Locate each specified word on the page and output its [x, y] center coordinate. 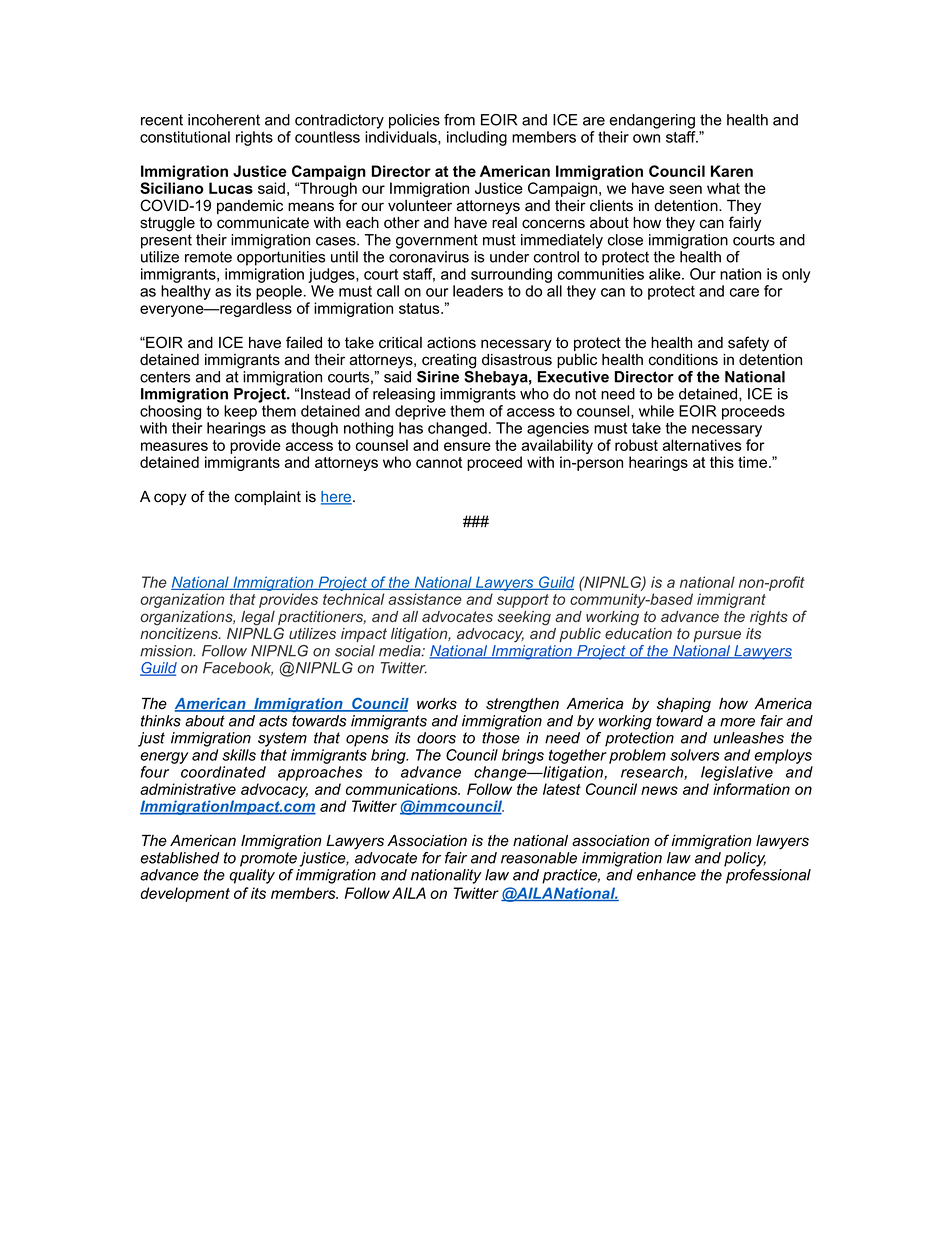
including [477, 138]
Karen [732, 171]
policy [745, 859]
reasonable [539, 858]
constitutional [185, 137]
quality [252, 876]
